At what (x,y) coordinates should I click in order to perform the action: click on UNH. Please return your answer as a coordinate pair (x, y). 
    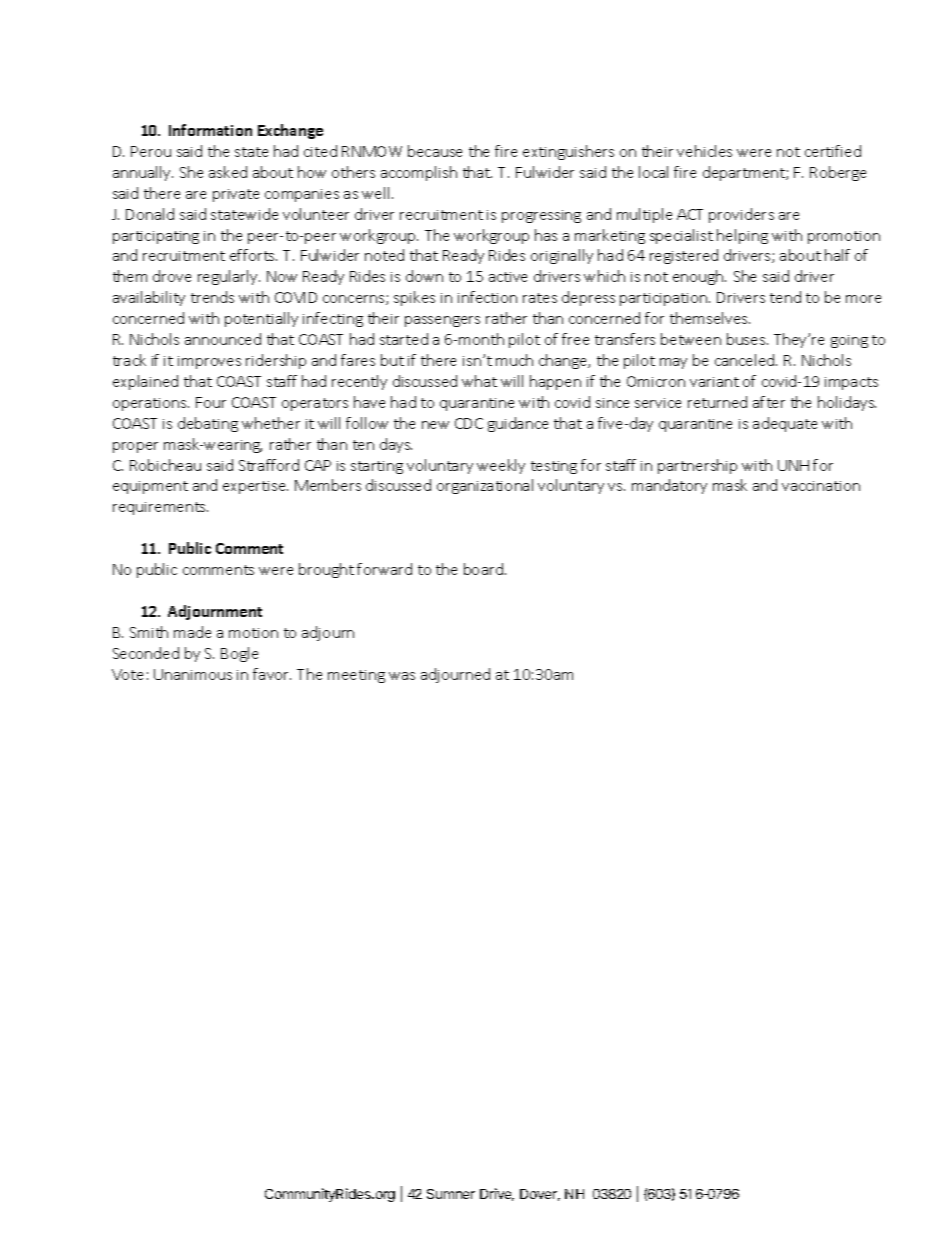
    Looking at the image, I should click on (793, 465).
